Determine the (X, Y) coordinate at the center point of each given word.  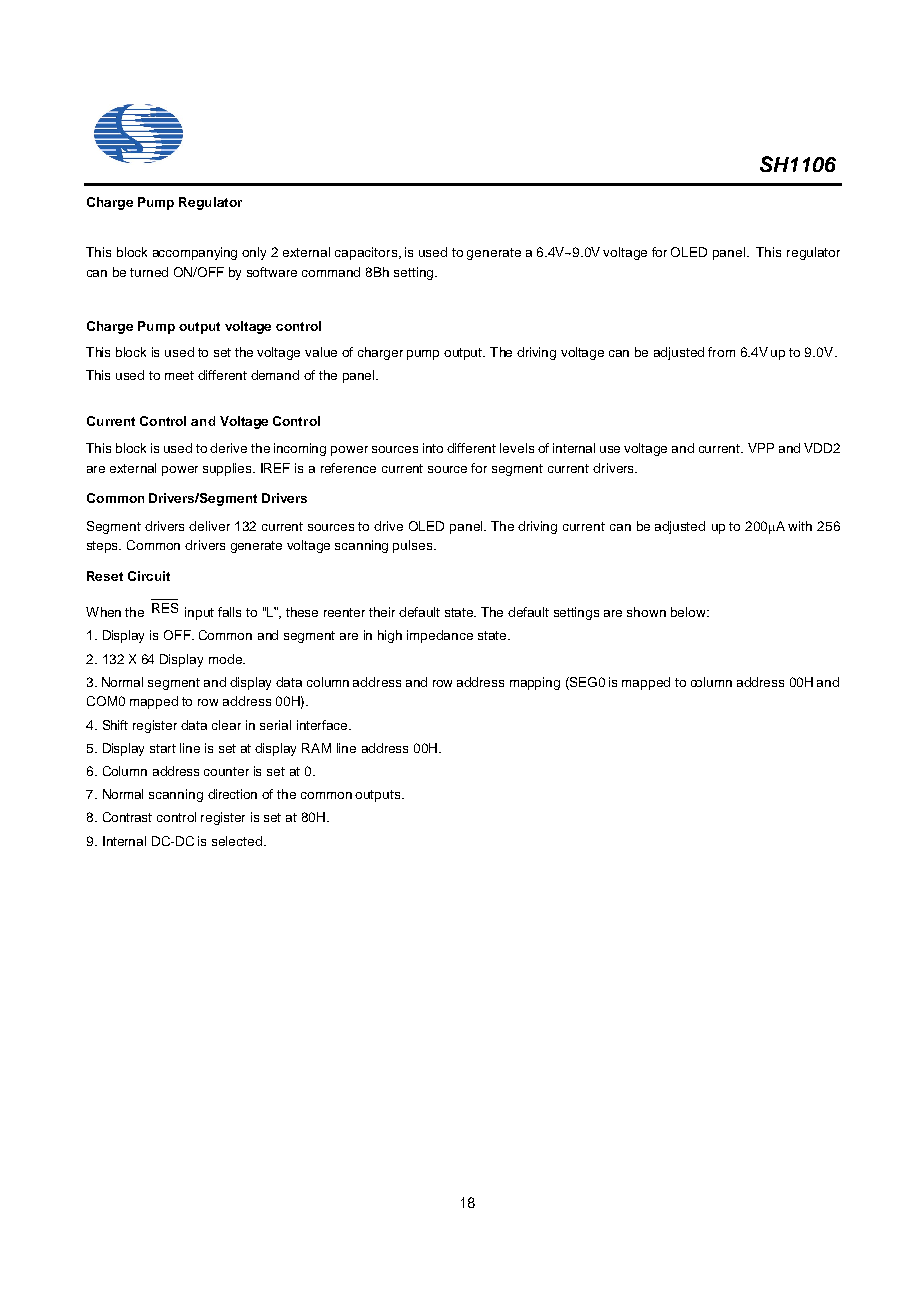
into (433, 448)
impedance (440, 636)
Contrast (127, 817)
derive (228, 448)
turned (149, 272)
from (721, 352)
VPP (761, 448)
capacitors (367, 253)
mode (226, 659)
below (689, 612)
